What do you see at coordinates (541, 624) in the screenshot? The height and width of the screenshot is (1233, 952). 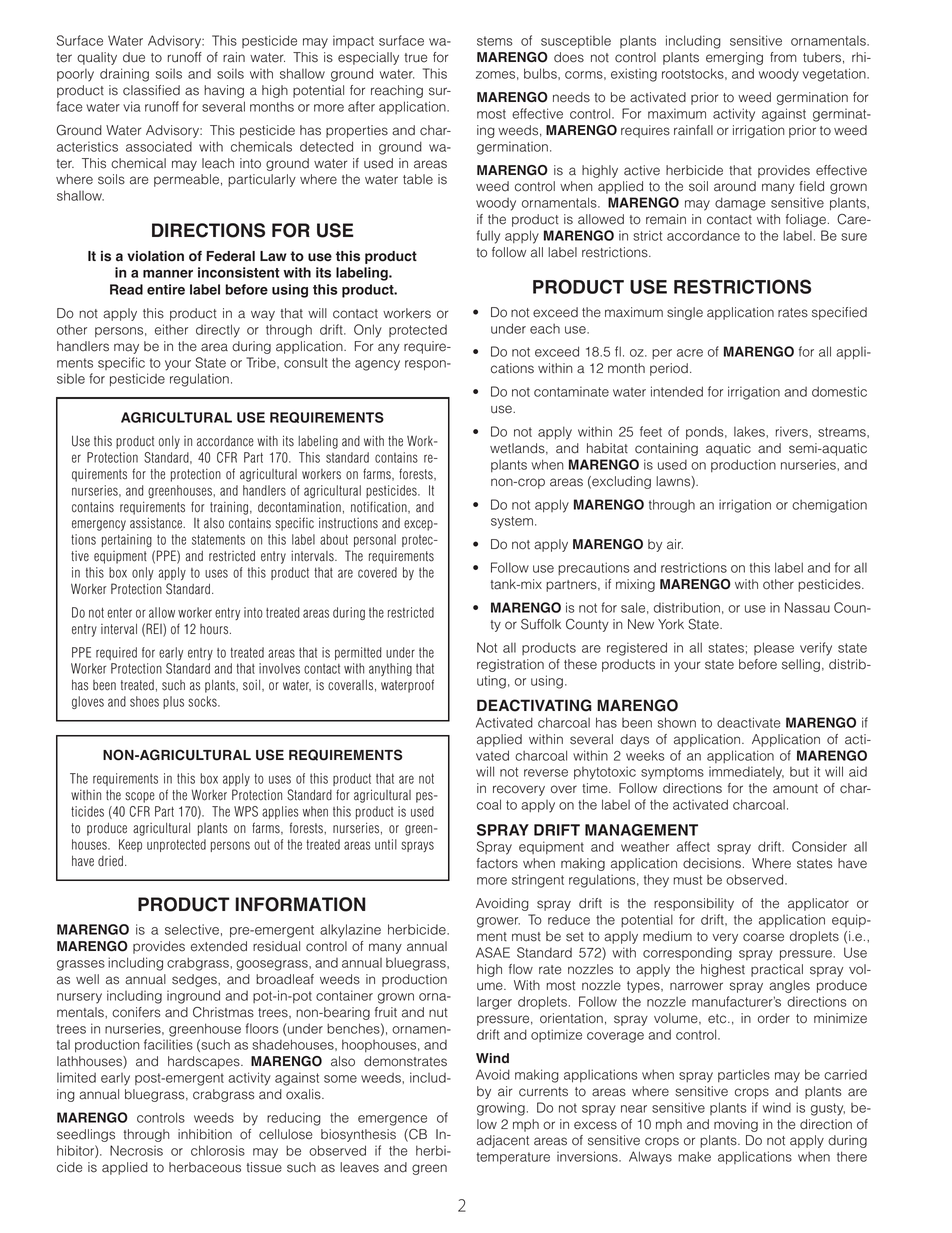 I see `Suffolk` at bounding box center [541, 624].
